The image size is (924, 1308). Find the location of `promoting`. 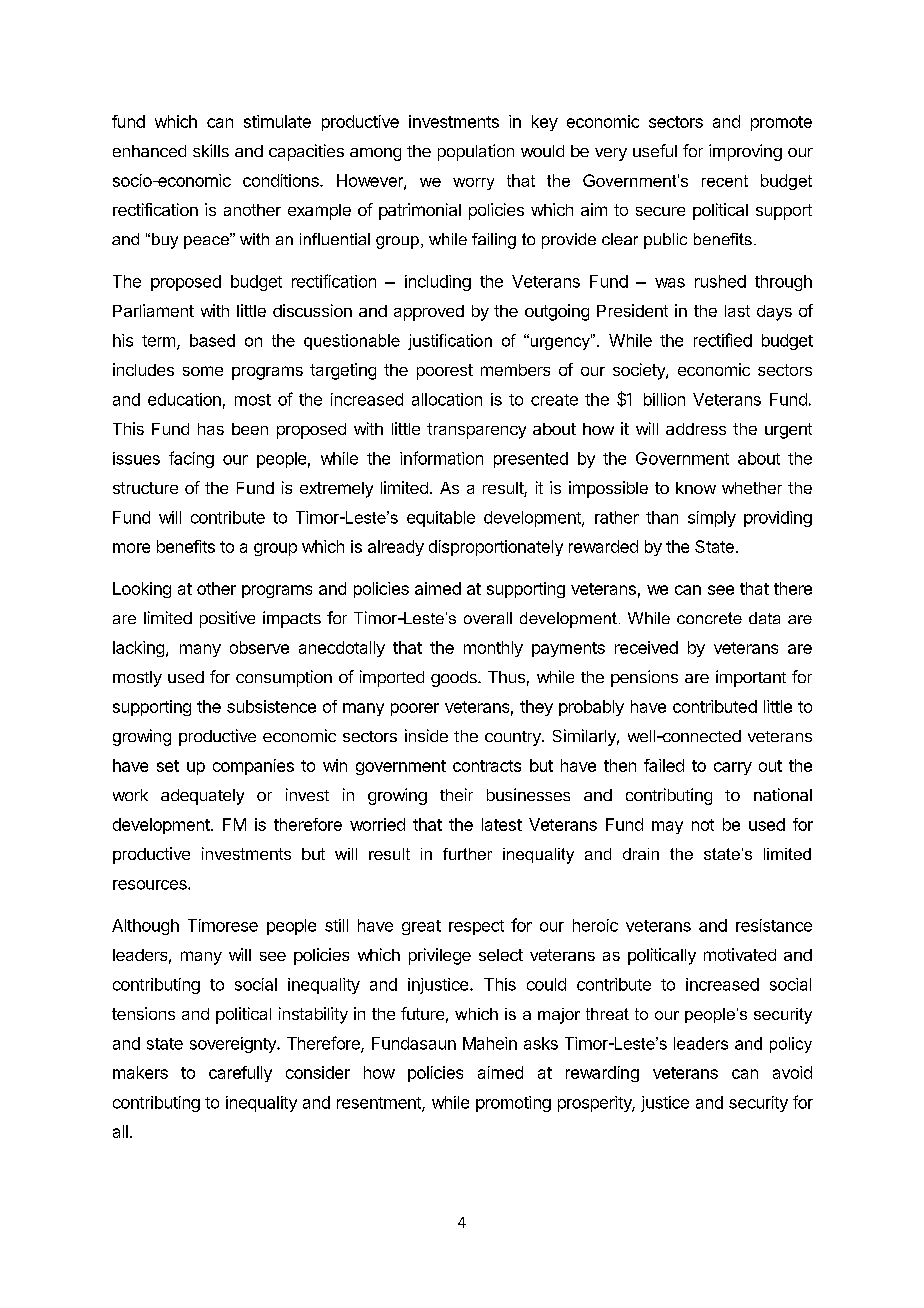

promoting is located at coordinates (513, 1104).
